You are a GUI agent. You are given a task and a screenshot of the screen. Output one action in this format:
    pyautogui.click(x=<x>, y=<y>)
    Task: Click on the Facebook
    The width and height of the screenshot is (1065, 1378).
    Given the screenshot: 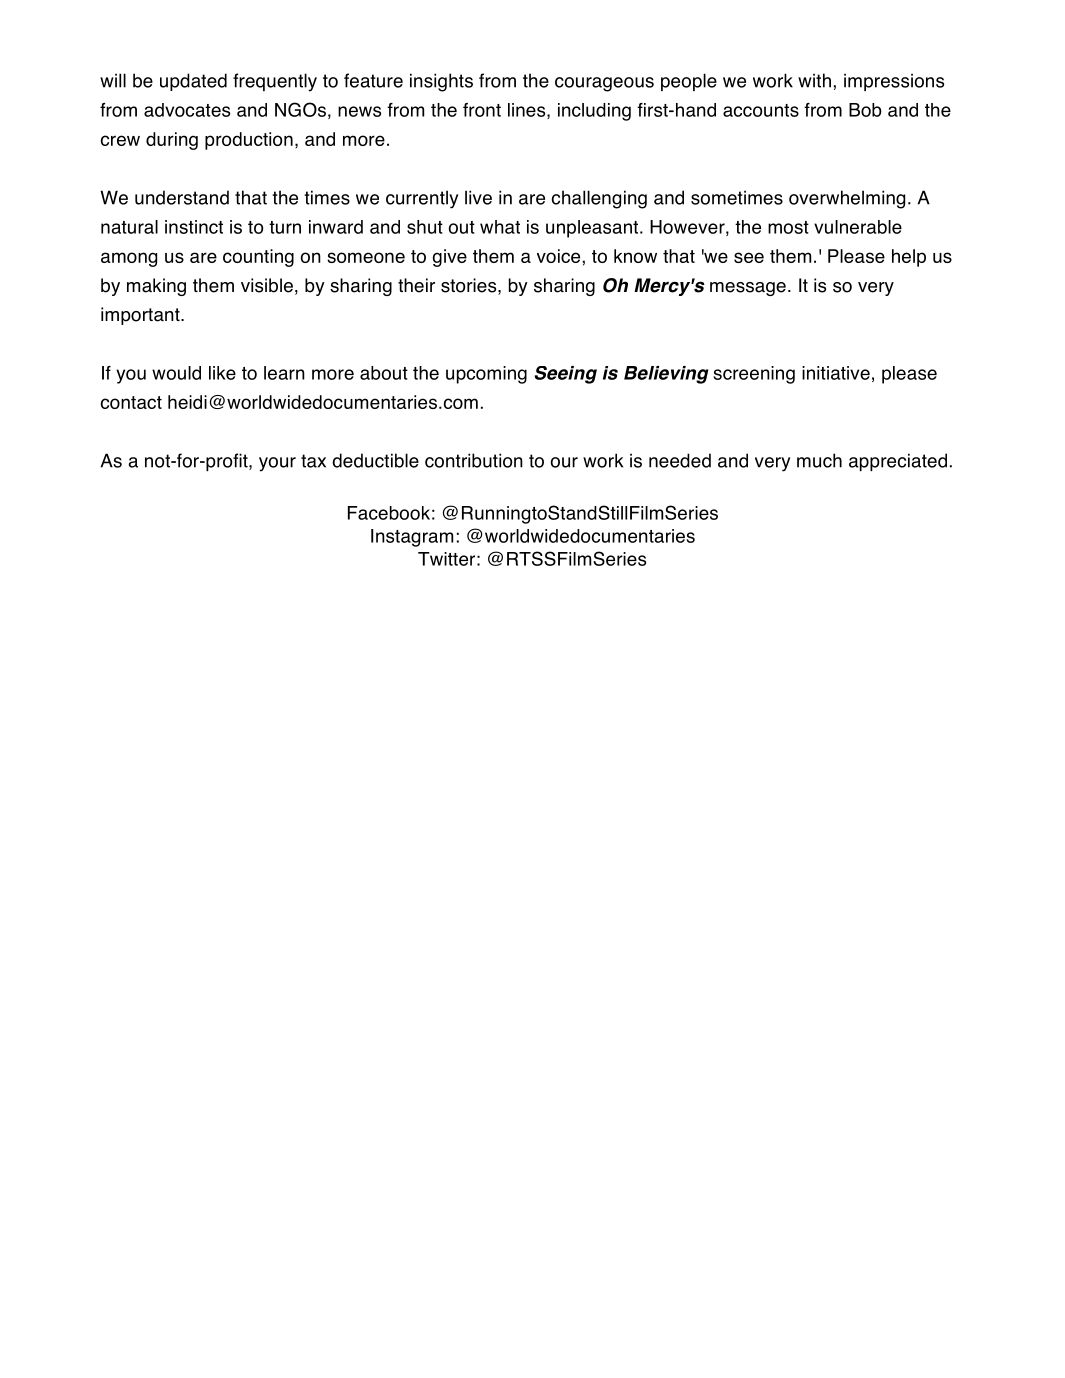 What is the action you would take?
    pyautogui.click(x=389, y=513)
